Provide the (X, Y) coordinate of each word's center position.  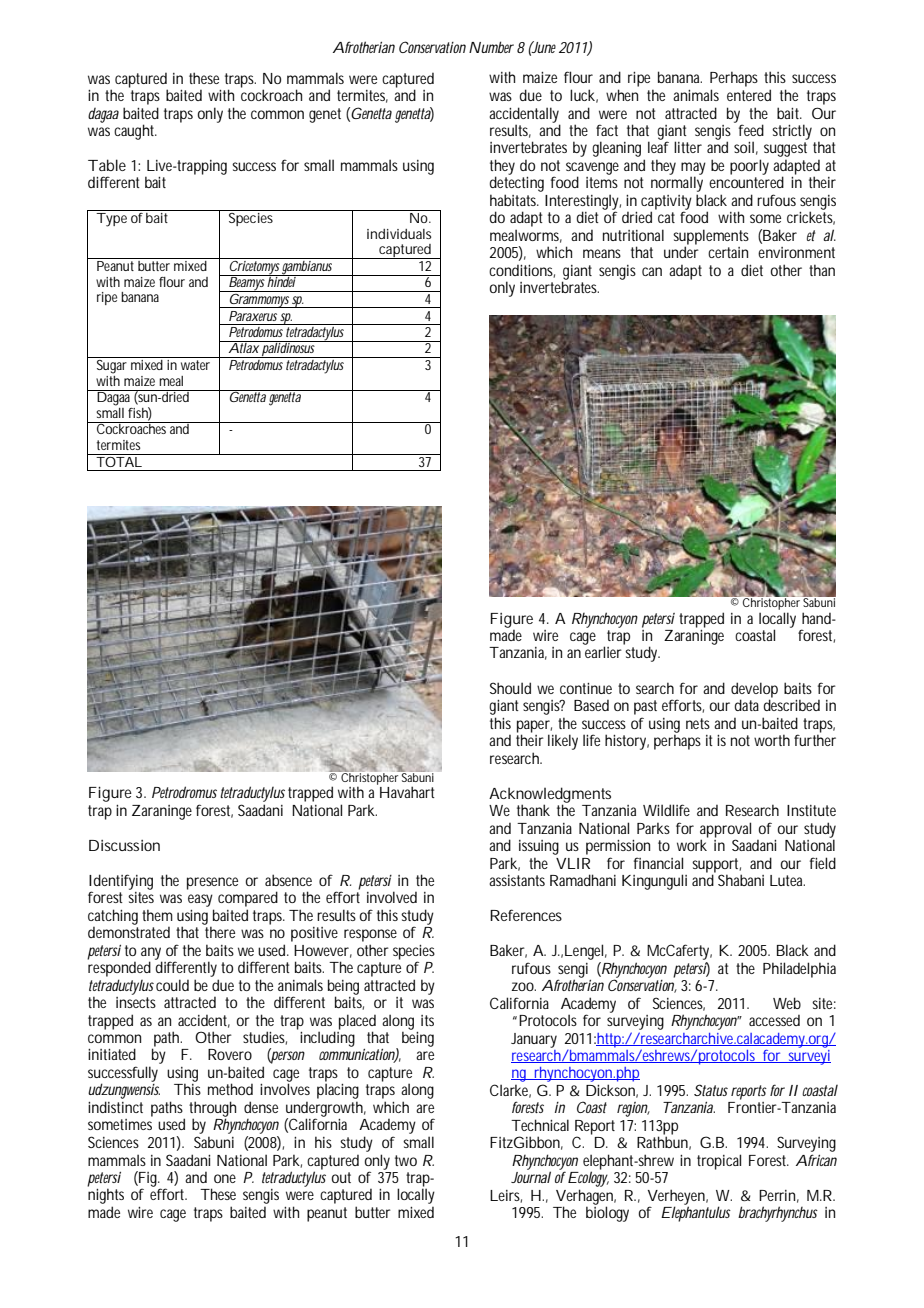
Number (491, 47)
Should (510, 688)
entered (749, 95)
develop (754, 691)
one (225, 1178)
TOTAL (118, 460)
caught (135, 132)
